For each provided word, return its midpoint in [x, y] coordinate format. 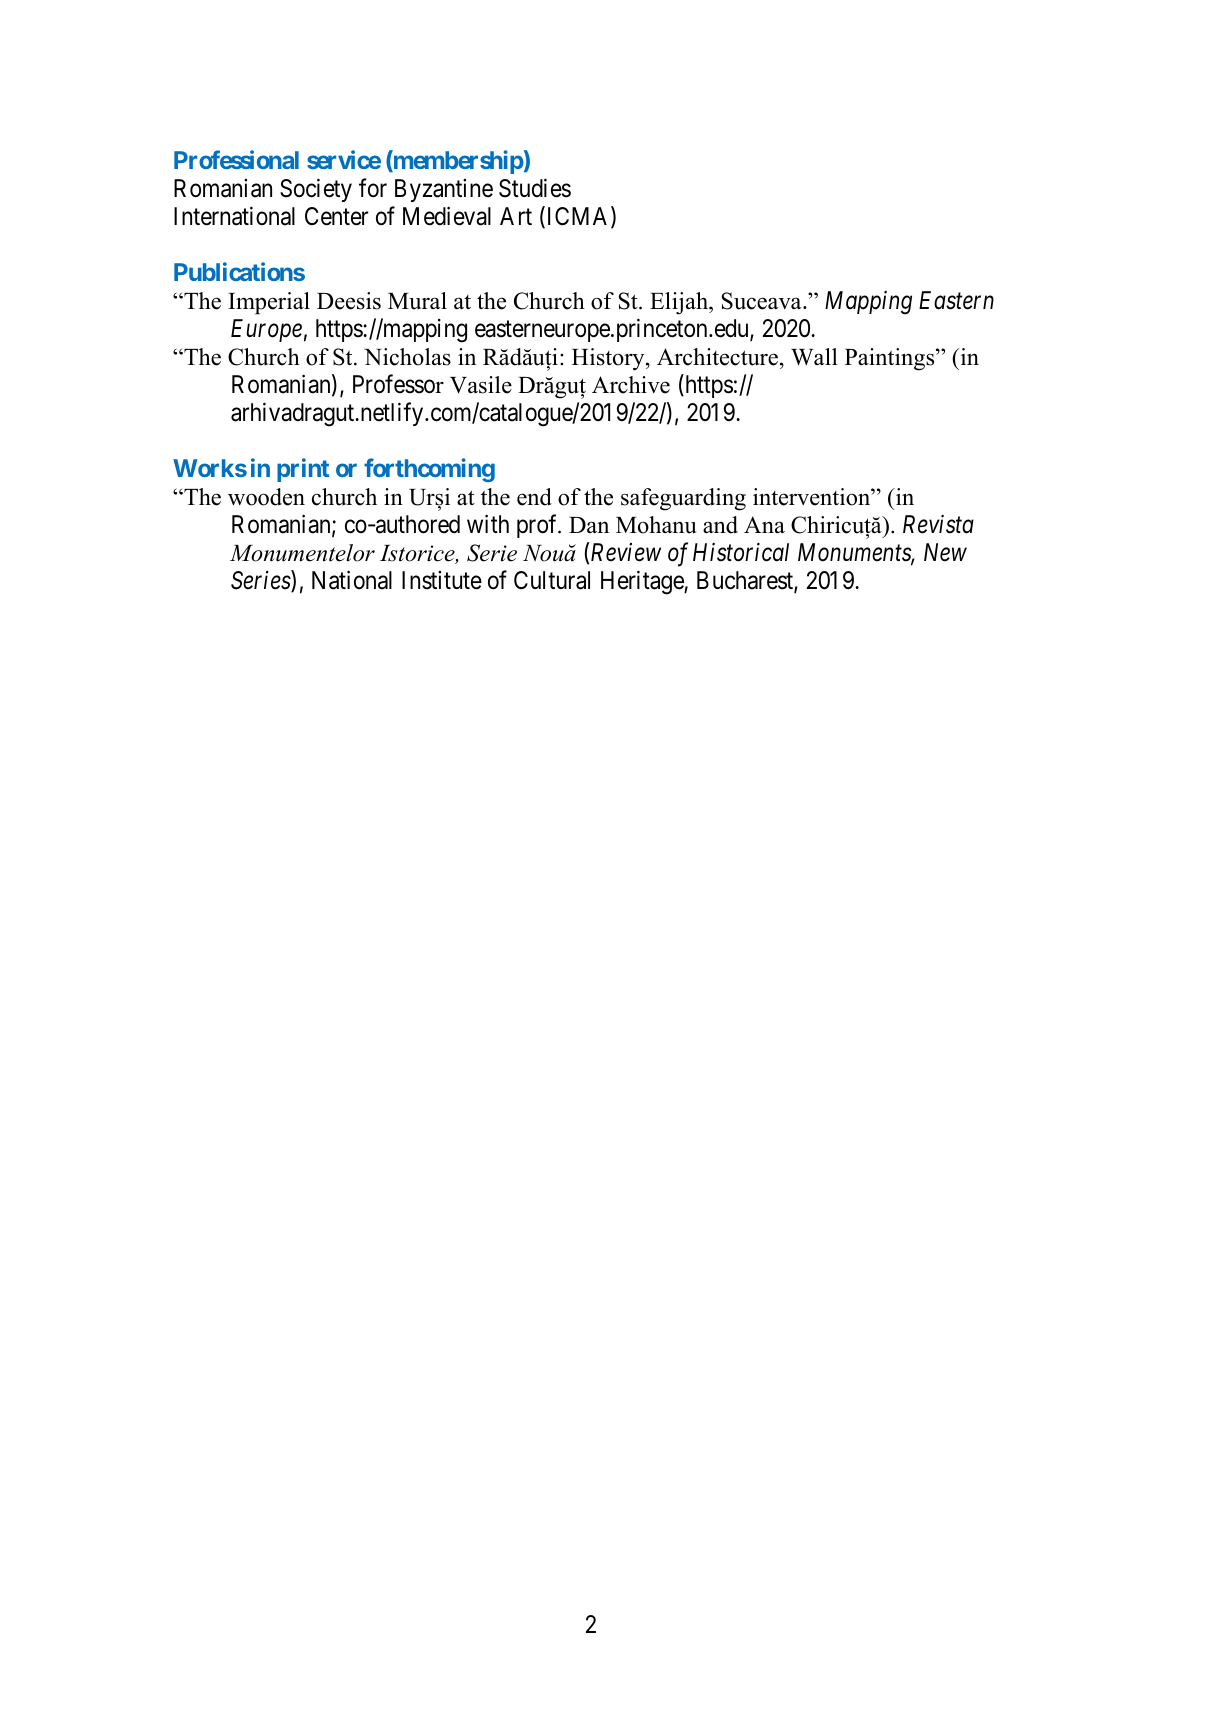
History [609, 359]
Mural [417, 301]
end [534, 497]
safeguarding [683, 499]
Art [516, 216]
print [303, 470]
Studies [535, 188]
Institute [442, 580]
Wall [814, 357]
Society [316, 190]
